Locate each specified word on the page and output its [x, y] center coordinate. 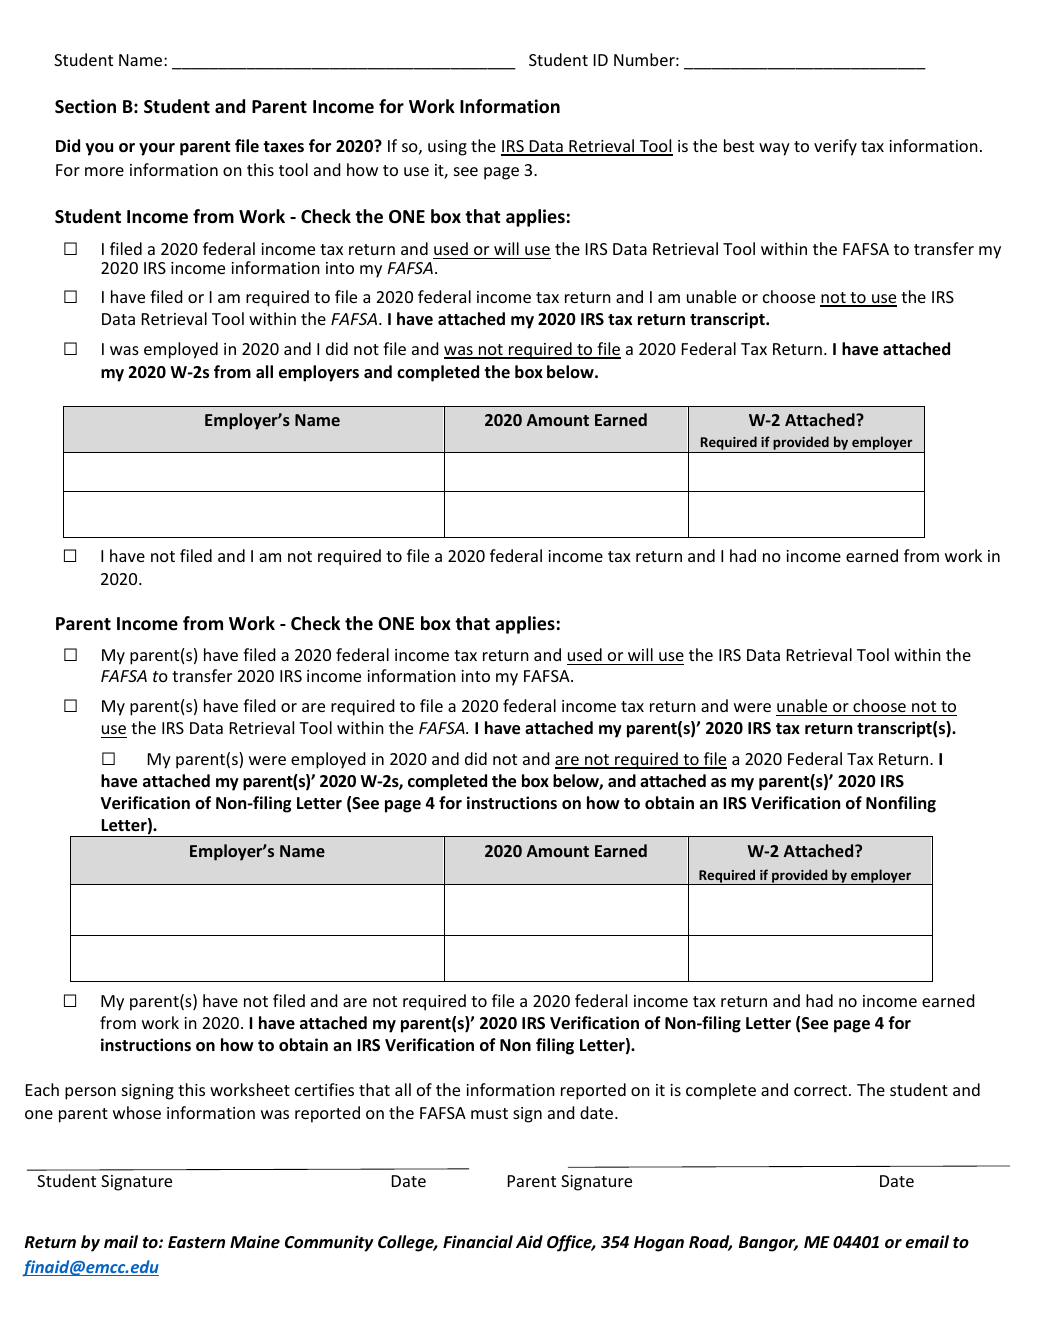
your [157, 149]
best [739, 145]
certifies [324, 1089]
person [90, 1093]
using [447, 148]
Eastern [196, 1242]
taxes [283, 147]
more [104, 171]
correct [822, 1090]
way [774, 149]
